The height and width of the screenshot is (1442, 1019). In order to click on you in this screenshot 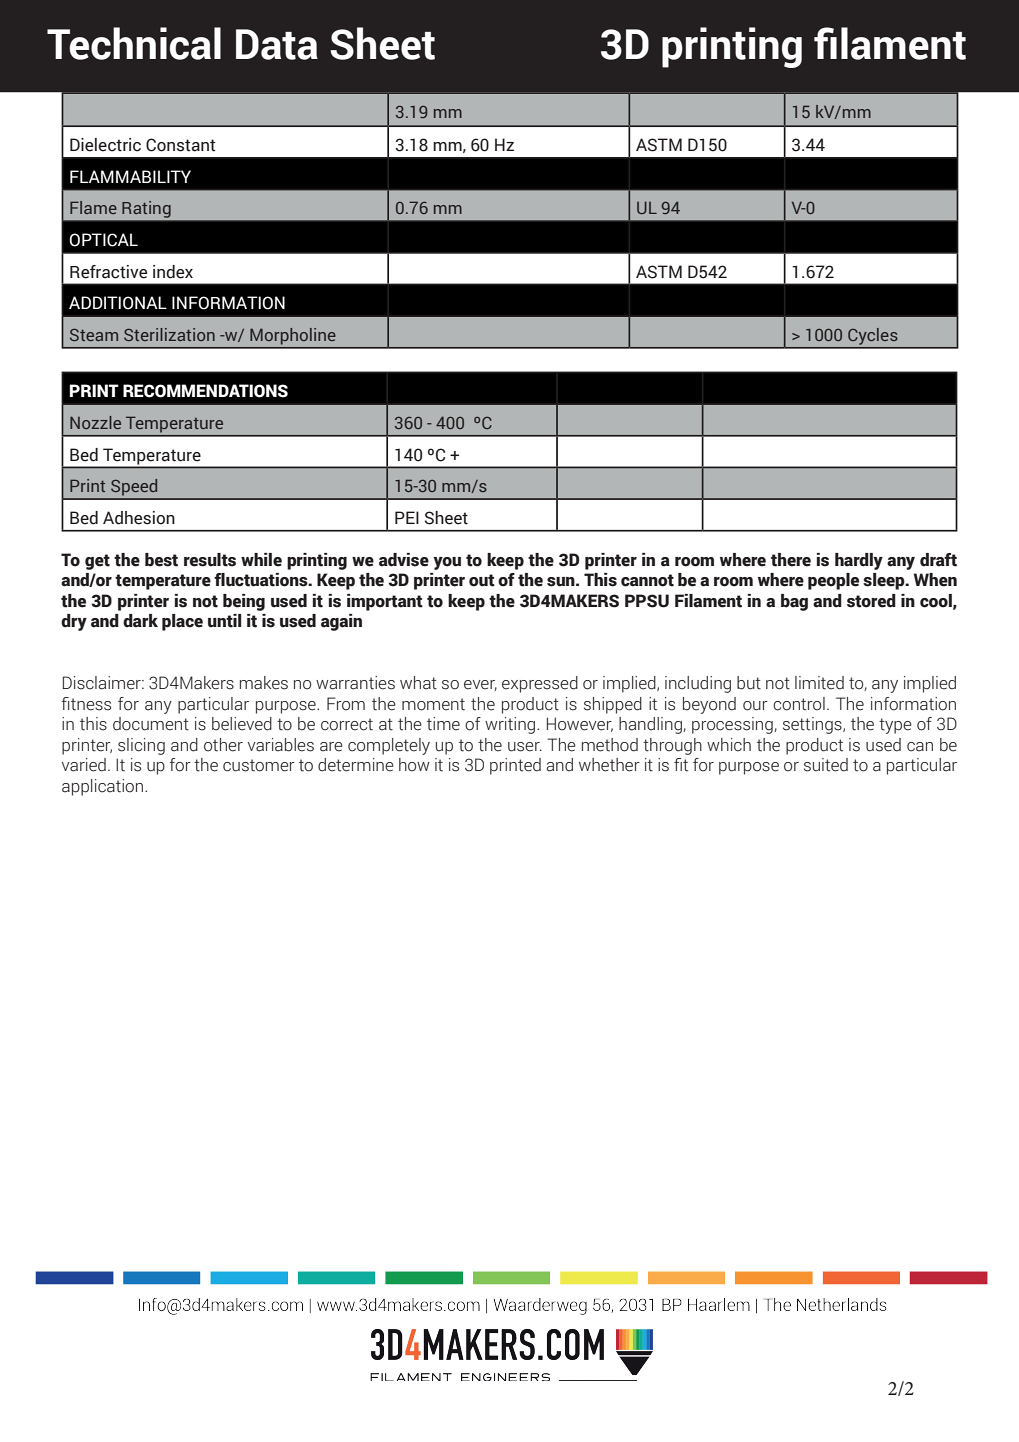, I will do `click(447, 563)`.
